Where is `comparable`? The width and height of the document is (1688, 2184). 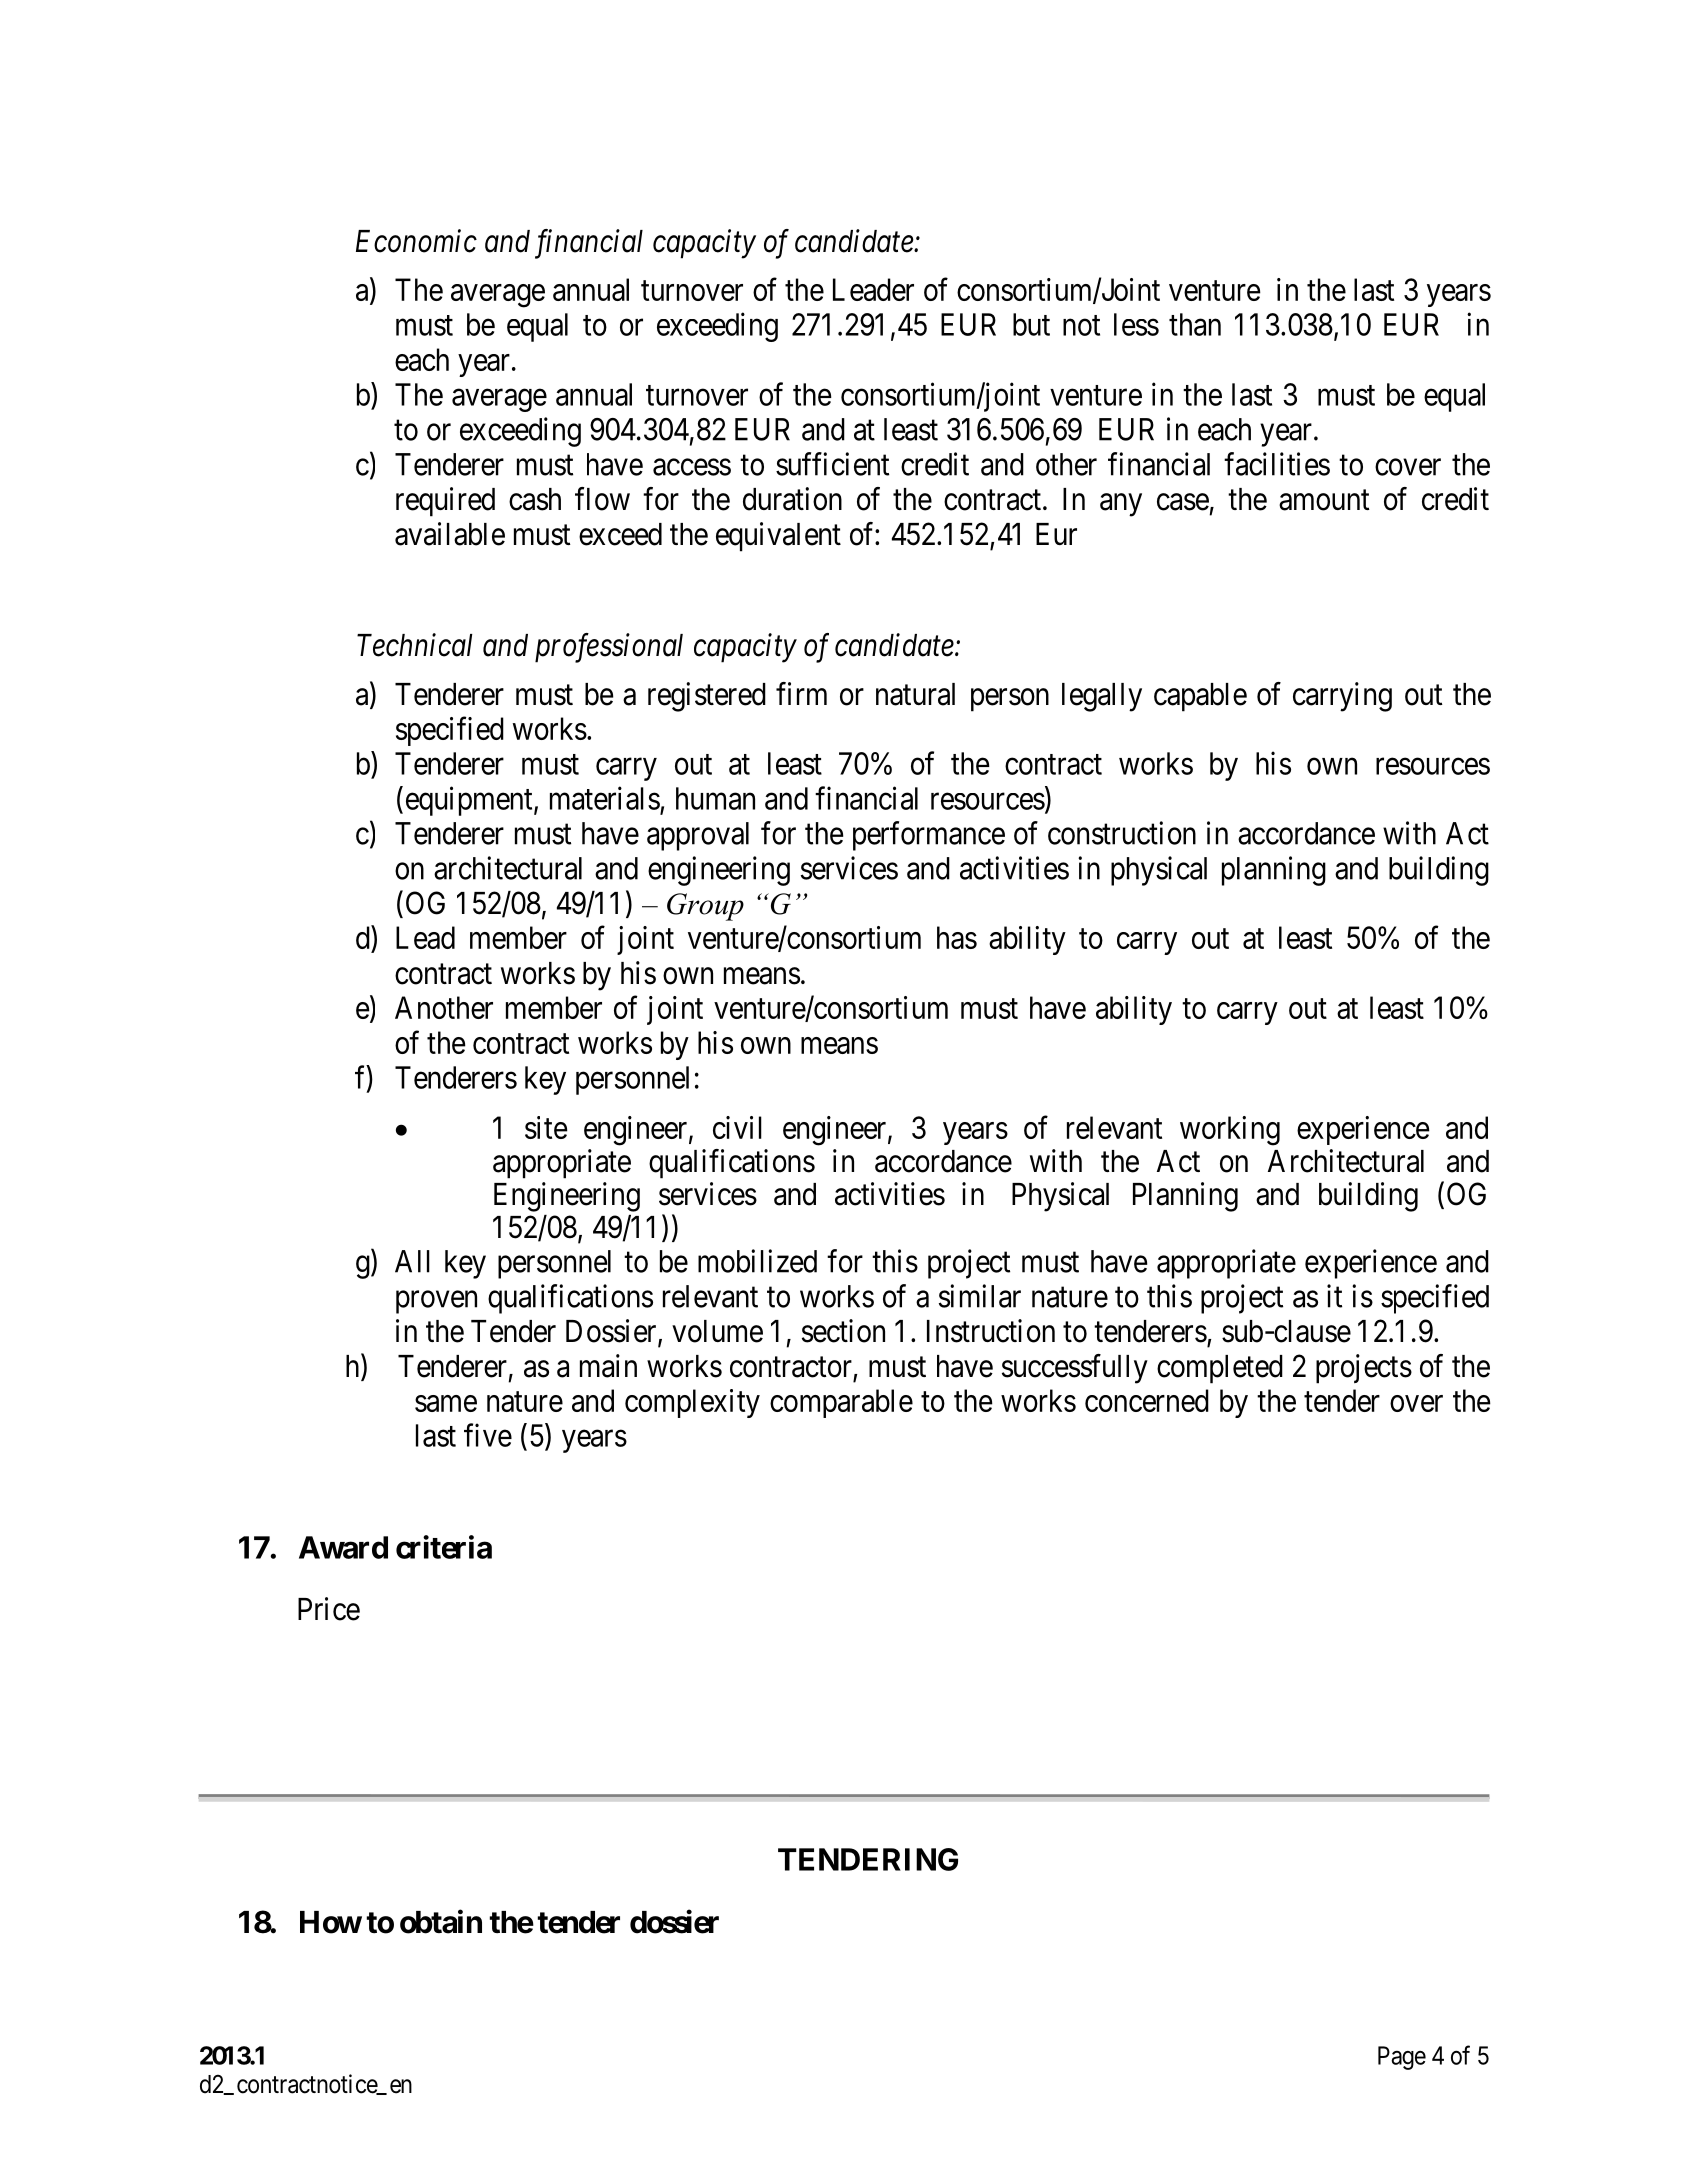 comparable is located at coordinates (841, 1403).
